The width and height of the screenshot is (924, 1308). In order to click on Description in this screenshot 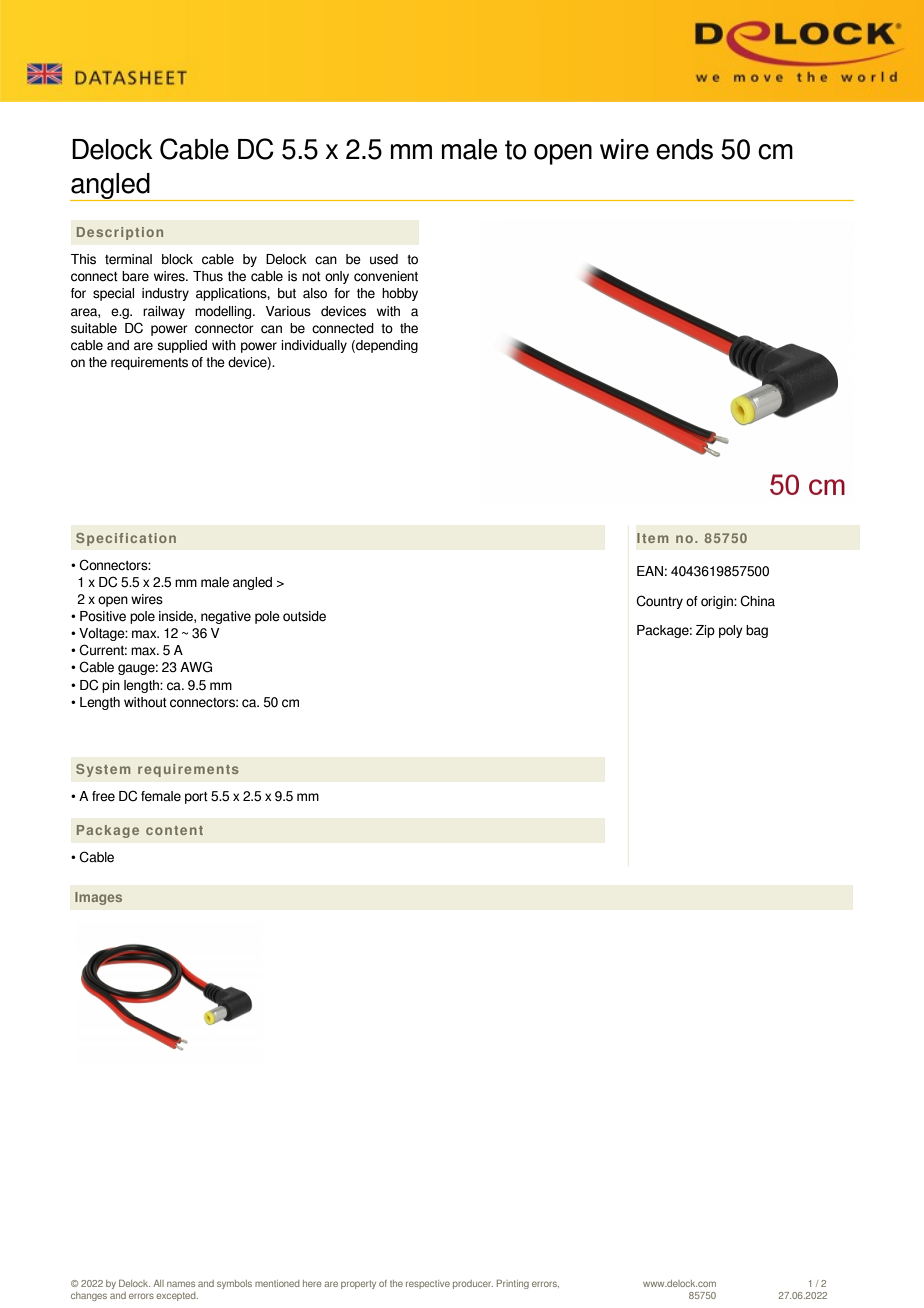, I will do `click(120, 233)`.
